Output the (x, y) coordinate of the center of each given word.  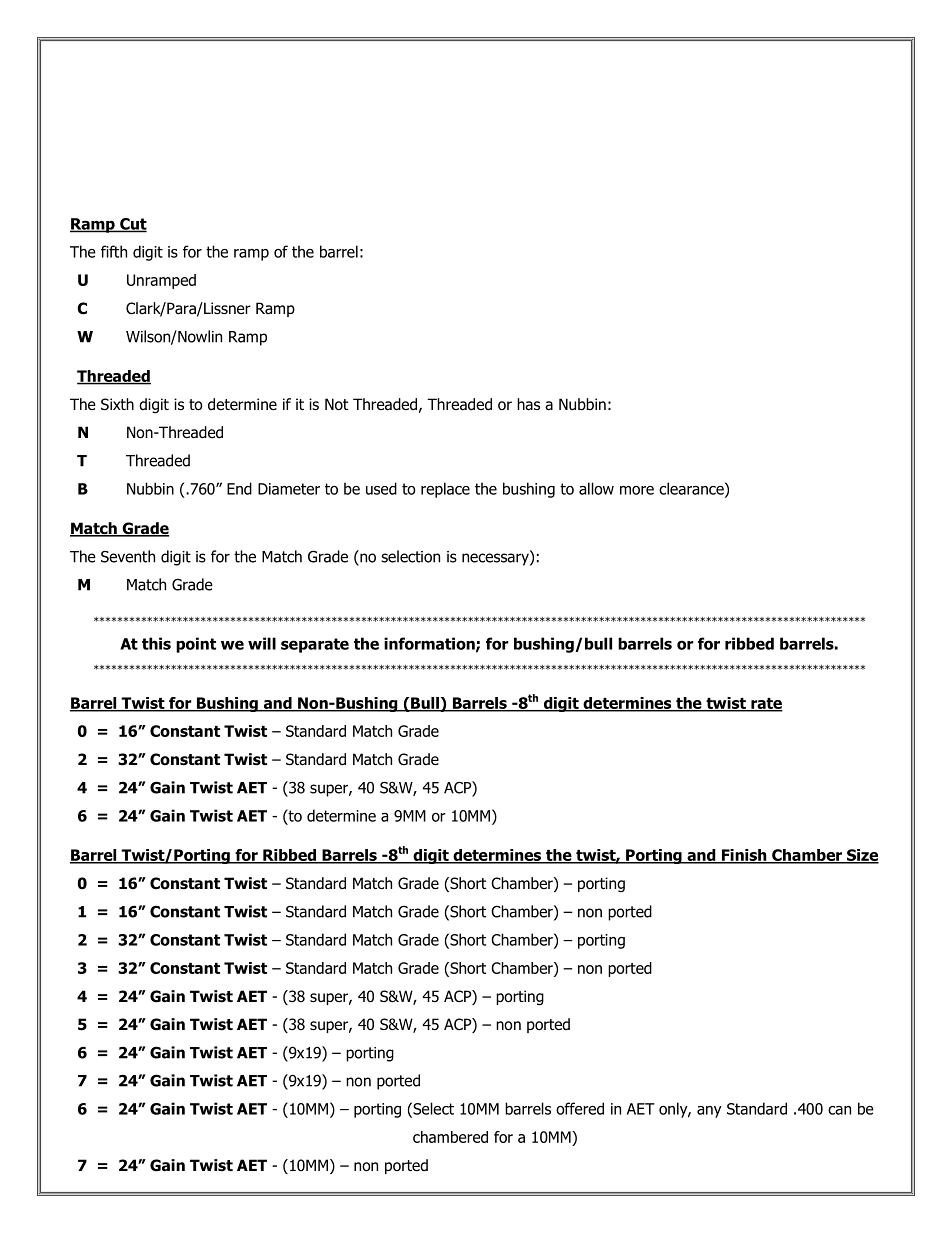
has (528, 404)
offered (580, 1108)
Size (861, 856)
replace (445, 490)
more (637, 490)
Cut (132, 225)
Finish (744, 856)
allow (596, 488)
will (262, 643)
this (156, 643)
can (839, 1110)
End (239, 488)
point (196, 645)
